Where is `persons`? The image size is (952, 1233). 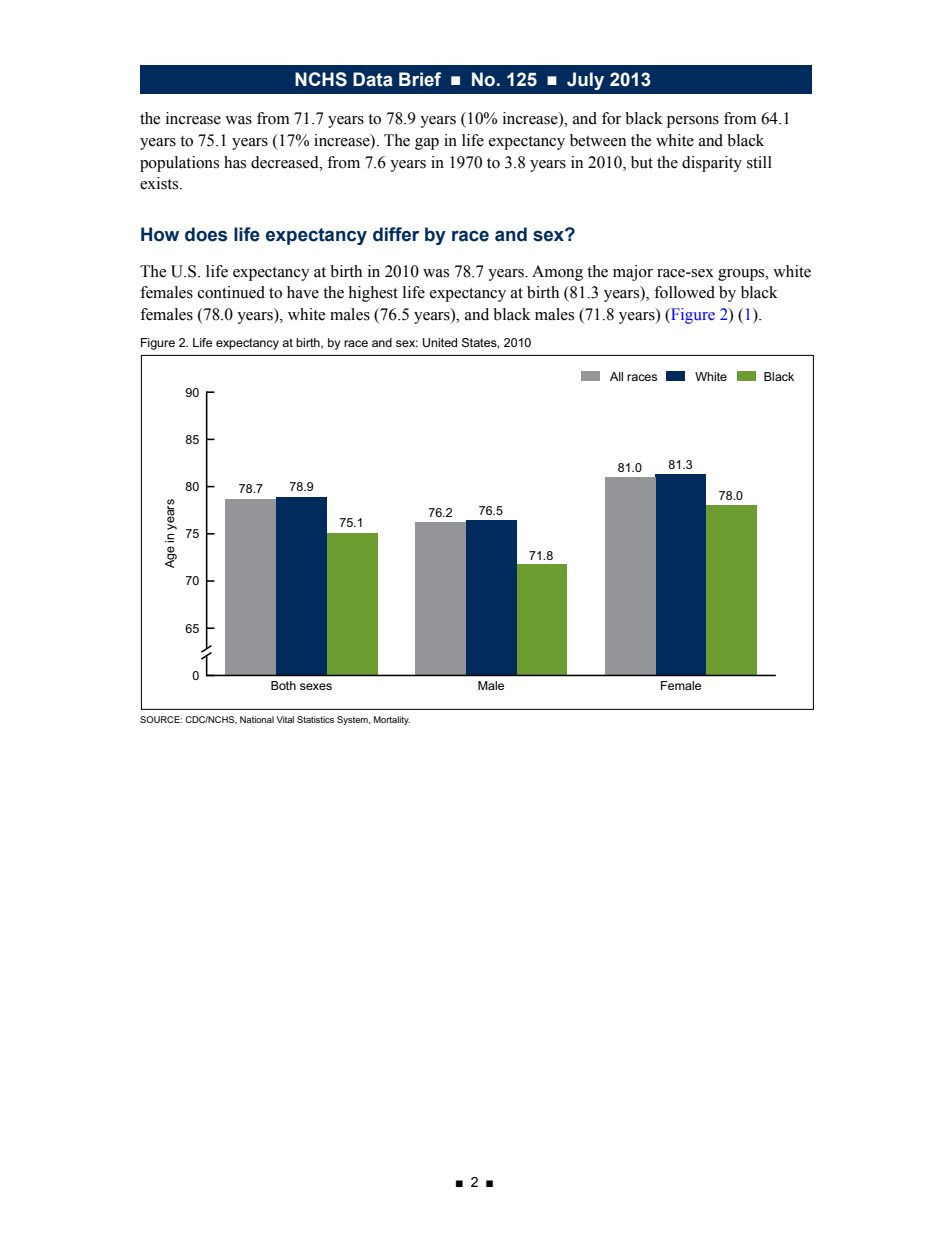 persons is located at coordinates (693, 122).
